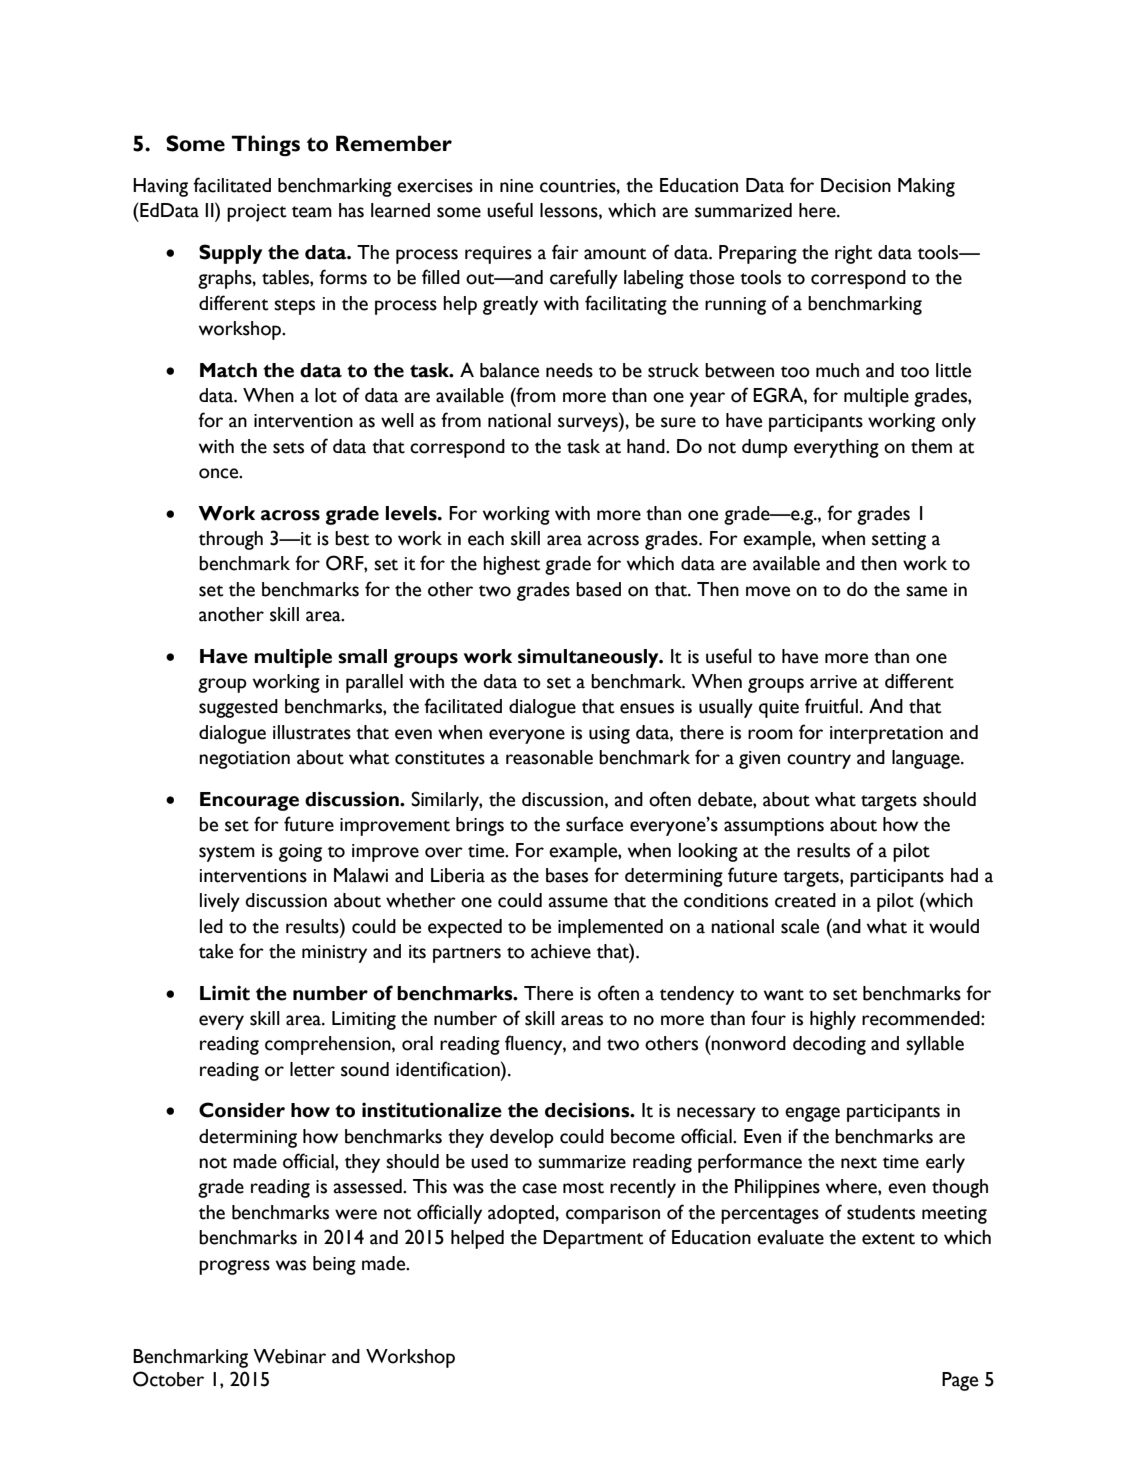 This page has width=1127, height=1459. I want to click on Making, so click(926, 187).
